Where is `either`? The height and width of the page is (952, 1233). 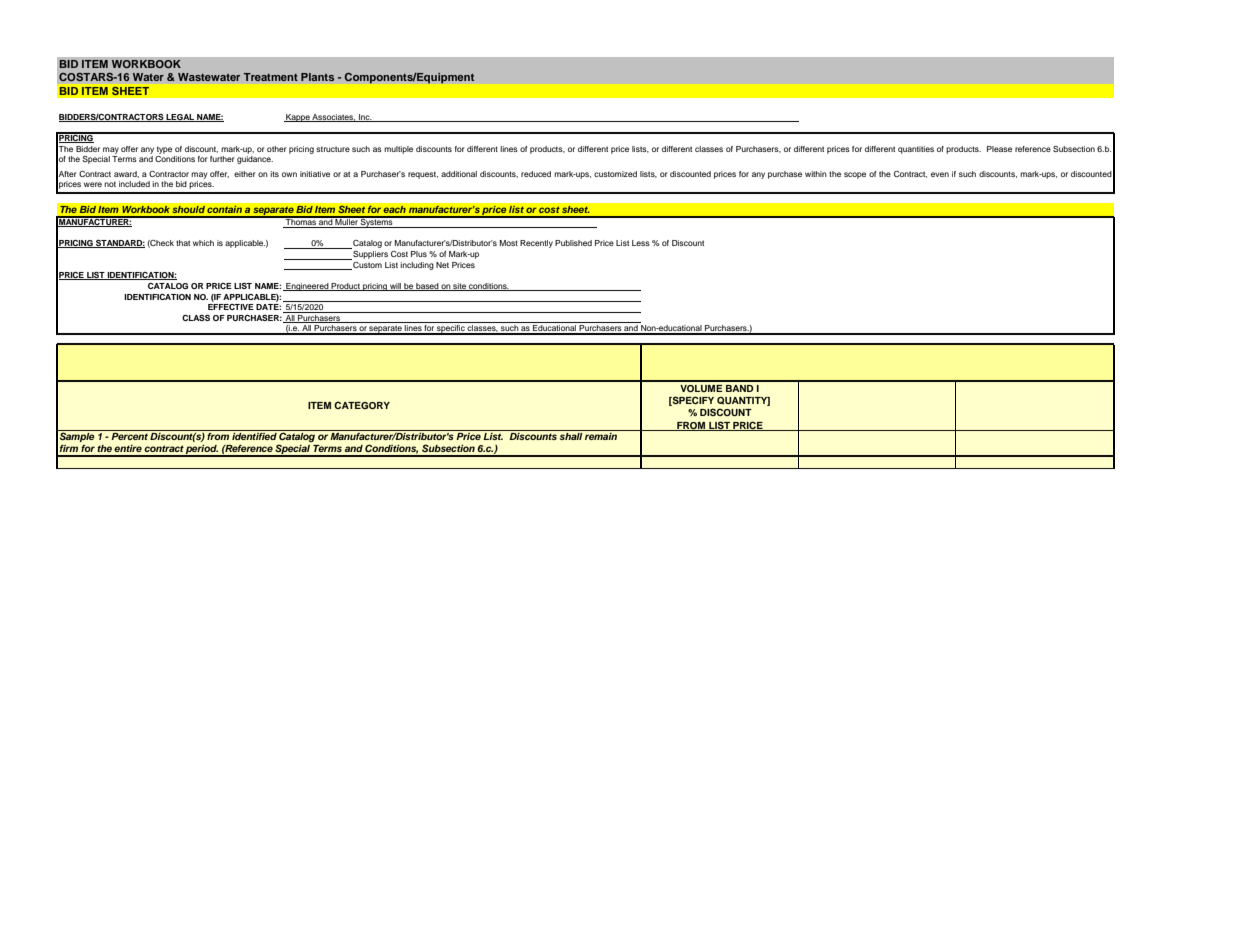 either is located at coordinates (245, 174).
